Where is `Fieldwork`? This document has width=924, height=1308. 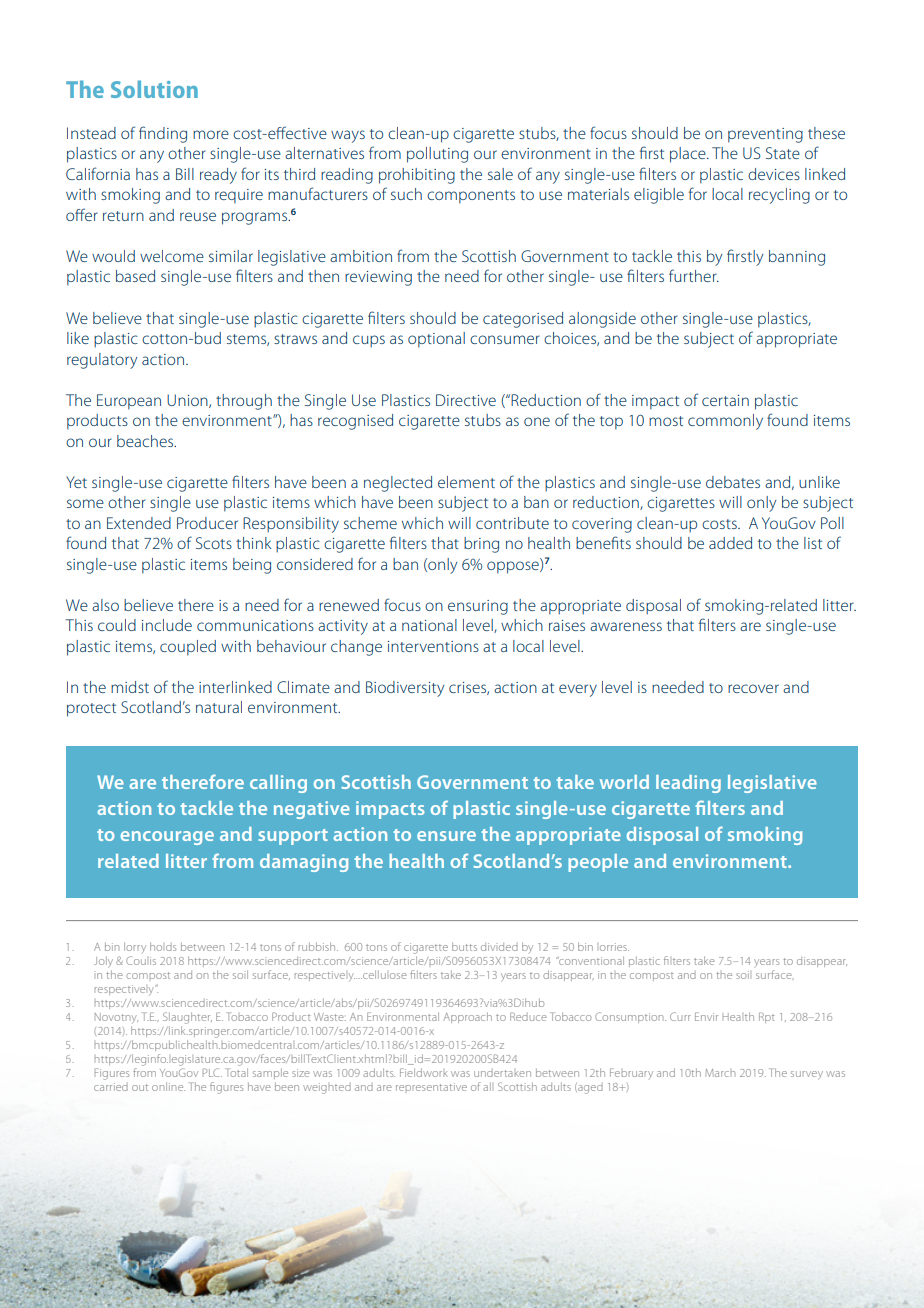
Fieldwork is located at coordinates (424, 1072).
